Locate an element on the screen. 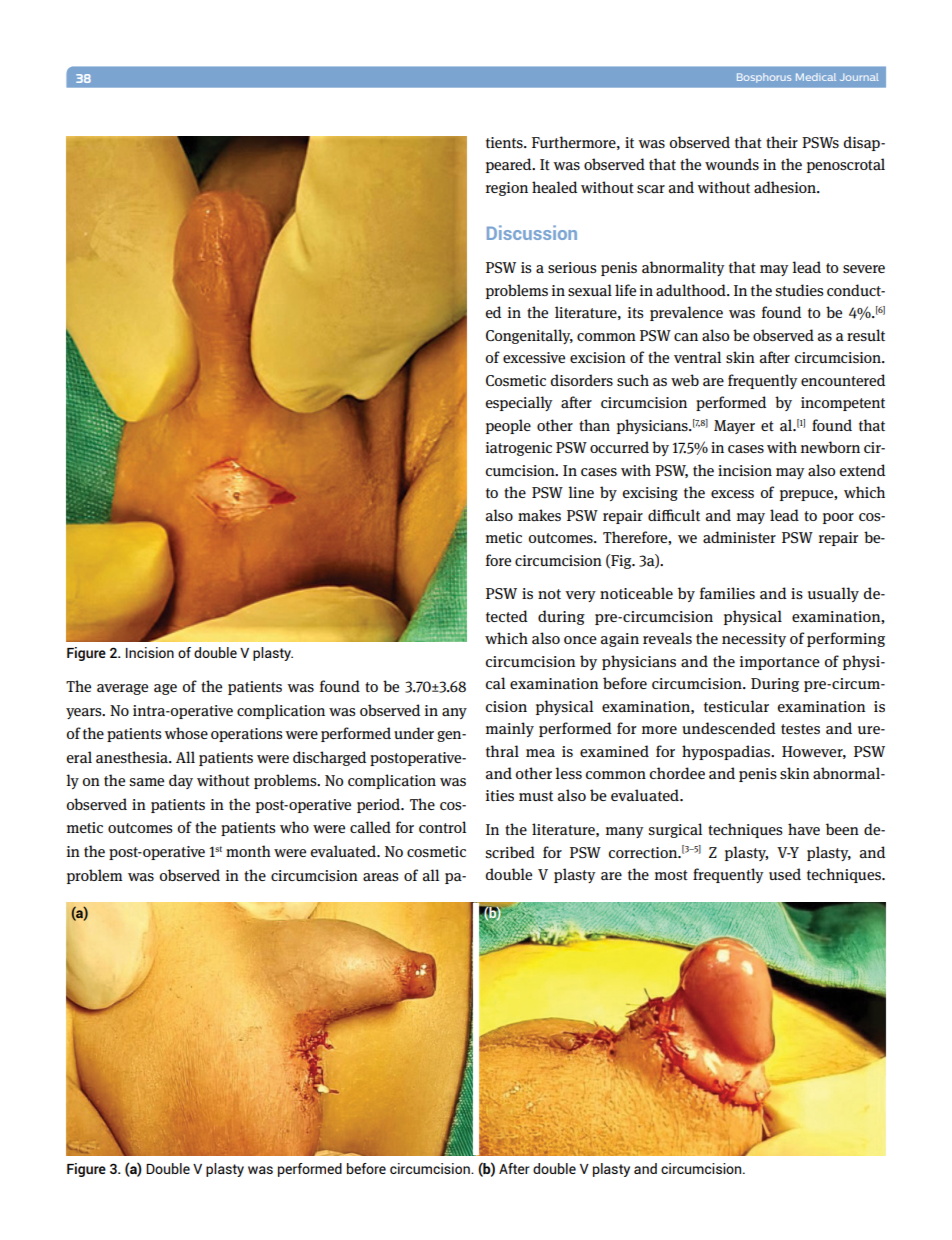  control is located at coordinates (442, 827).
